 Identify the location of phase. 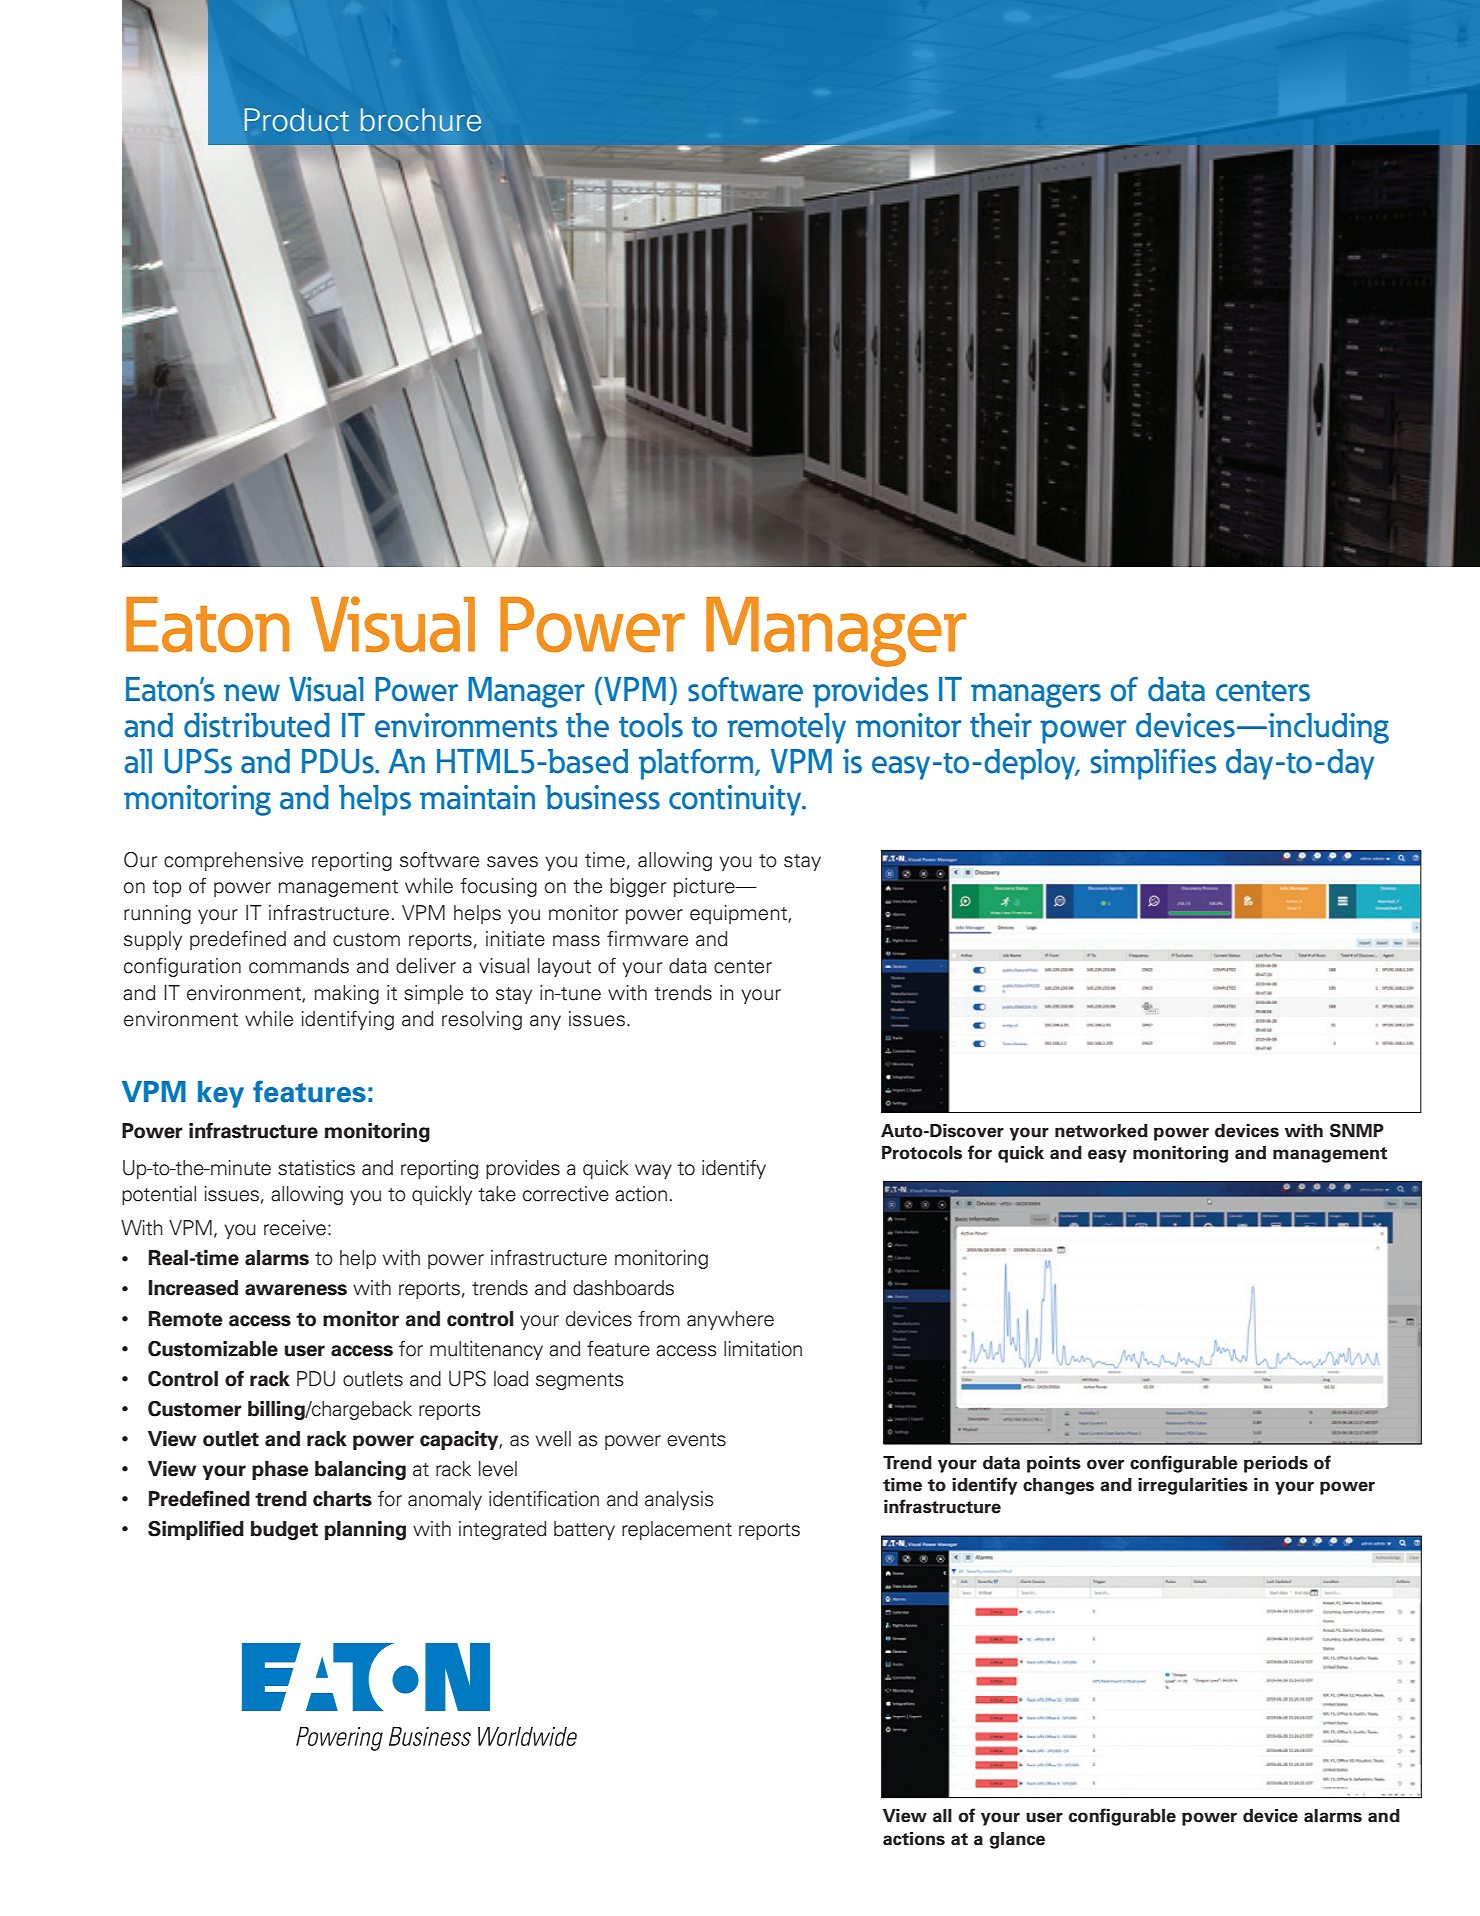
(280, 1470).
